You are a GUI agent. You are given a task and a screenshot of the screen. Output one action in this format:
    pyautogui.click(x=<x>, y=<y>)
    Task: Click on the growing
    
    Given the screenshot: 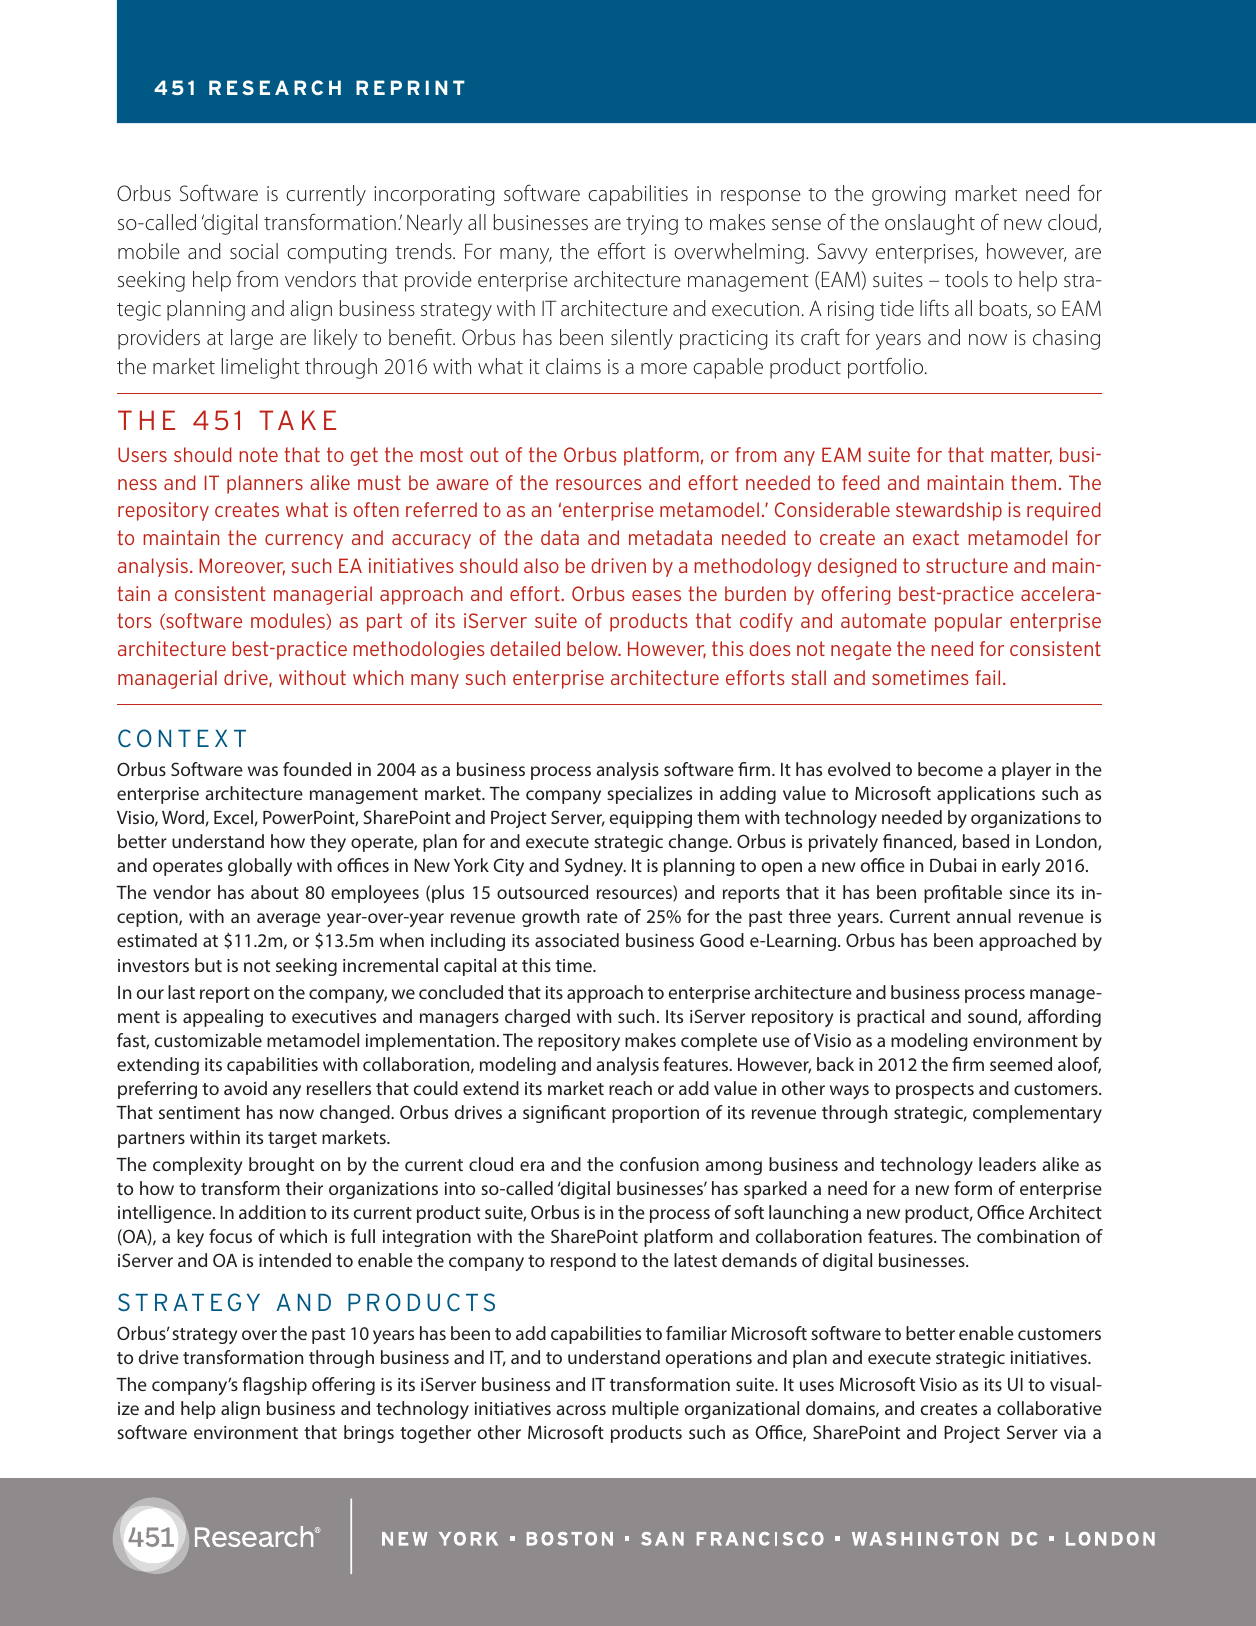 What is the action you would take?
    pyautogui.click(x=909, y=196)
